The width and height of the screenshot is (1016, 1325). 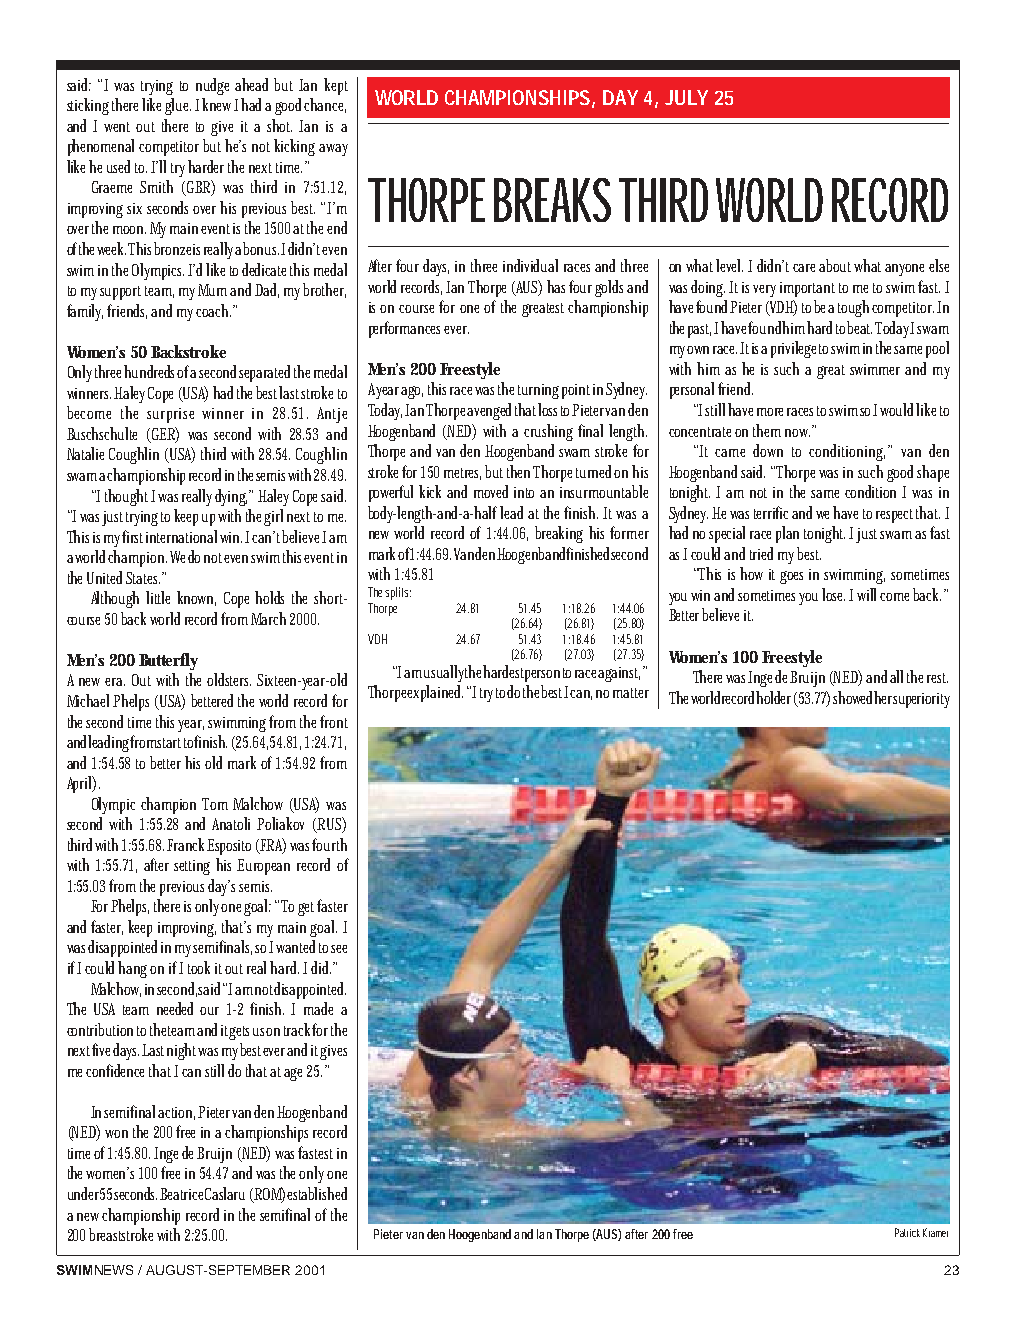 I want to click on holder, so click(x=773, y=697).
